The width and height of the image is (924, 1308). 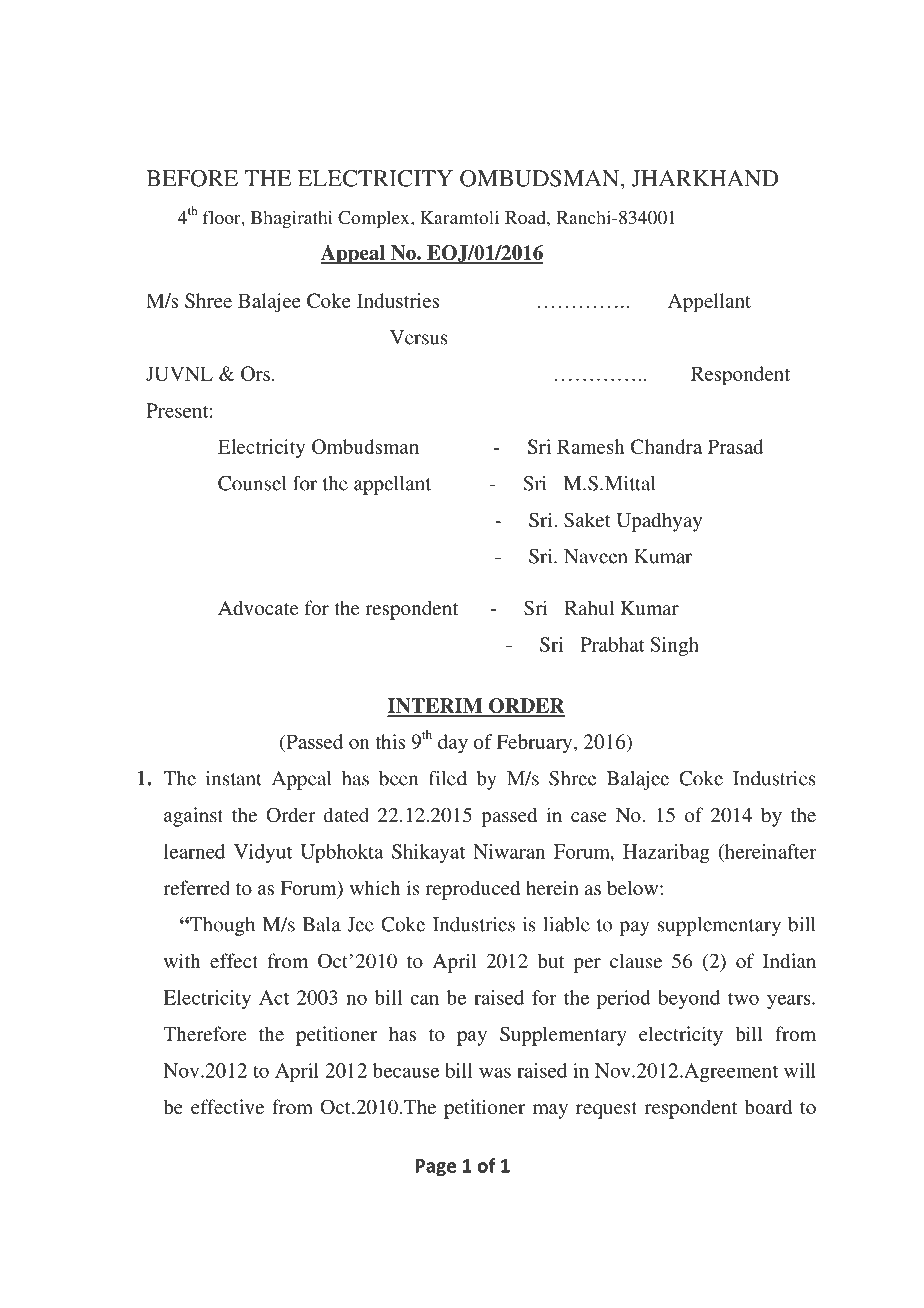 I want to click on Advocate, so click(x=258, y=607).
